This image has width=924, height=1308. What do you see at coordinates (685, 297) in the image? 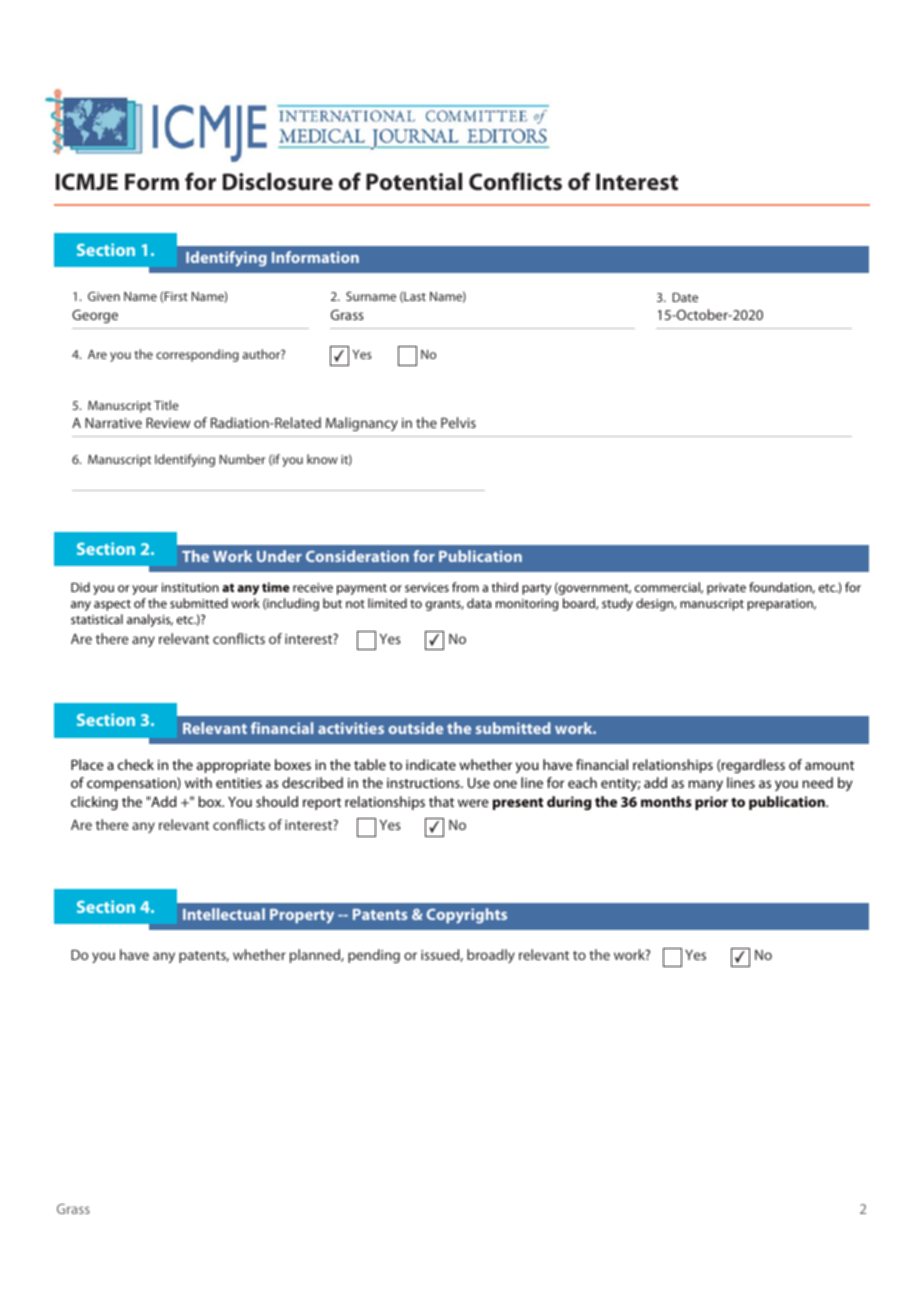
I see `Date` at bounding box center [685, 297].
